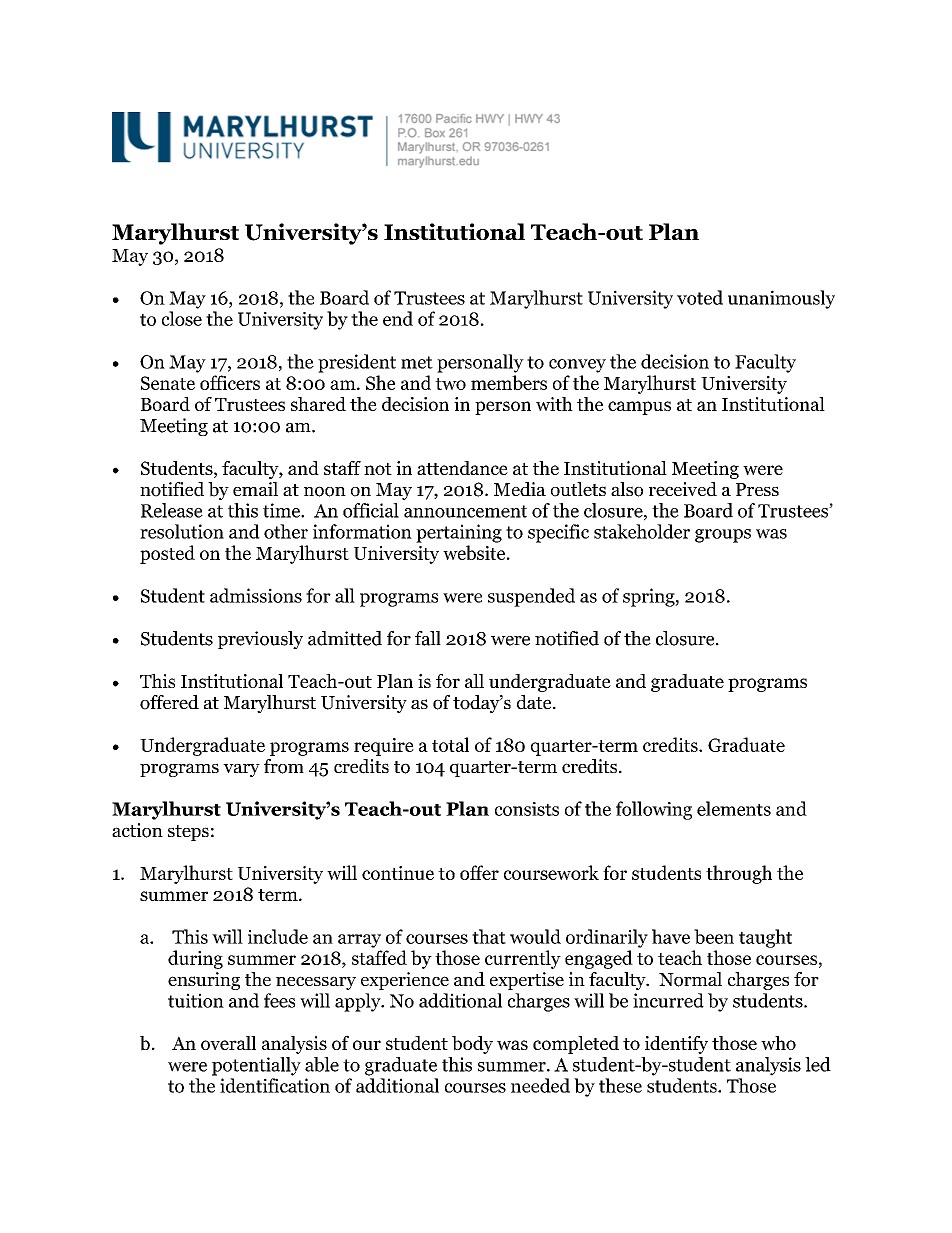  What do you see at coordinates (260, 640) in the image?
I see `previously` at bounding box center [260, 640].
